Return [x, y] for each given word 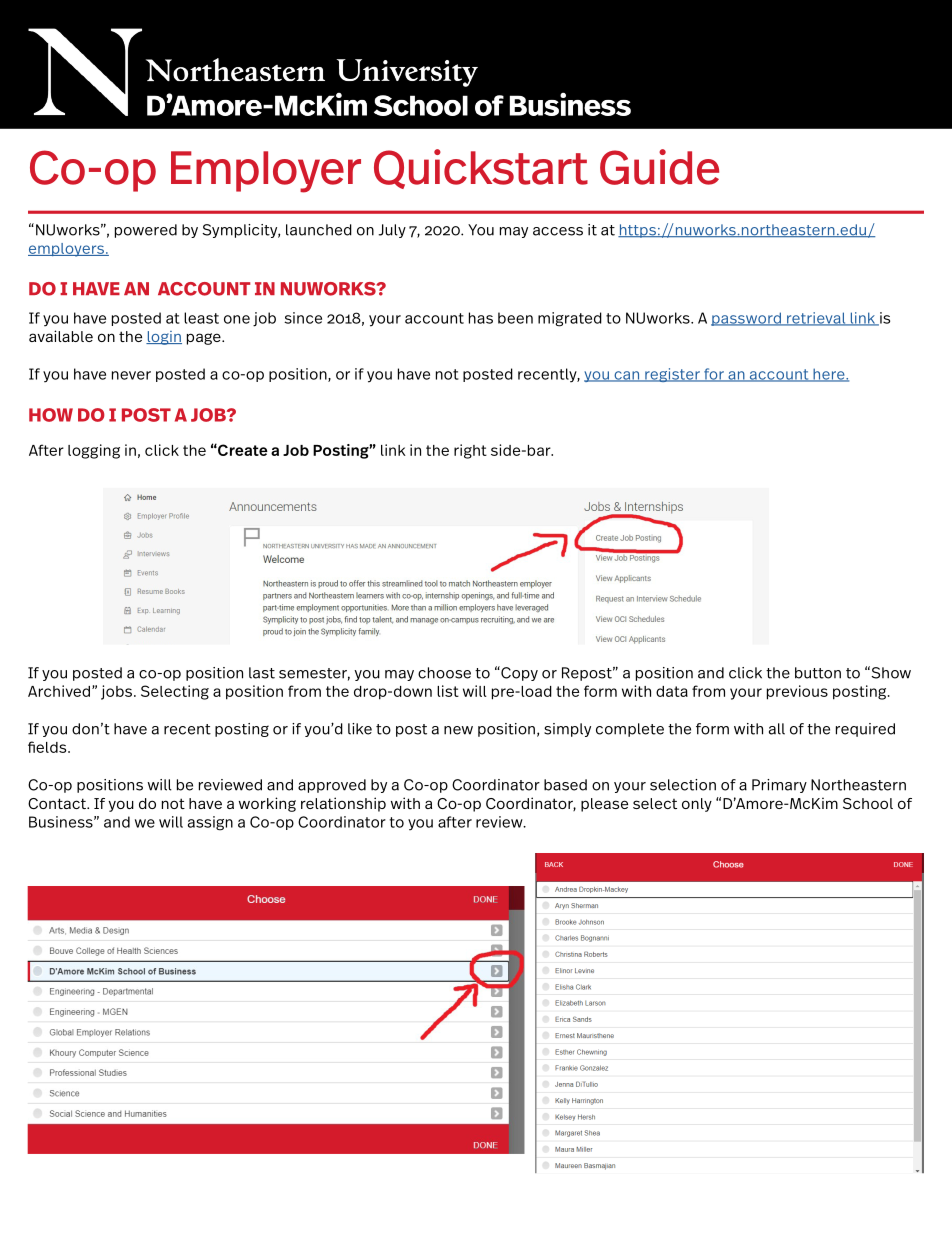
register [672, 375]
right [470, 451]
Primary [779, 786]
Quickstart [481, 169]
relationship [343, 804]
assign [210, 823]
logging [94, 451]
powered [146, 231]
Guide [659, 167]
